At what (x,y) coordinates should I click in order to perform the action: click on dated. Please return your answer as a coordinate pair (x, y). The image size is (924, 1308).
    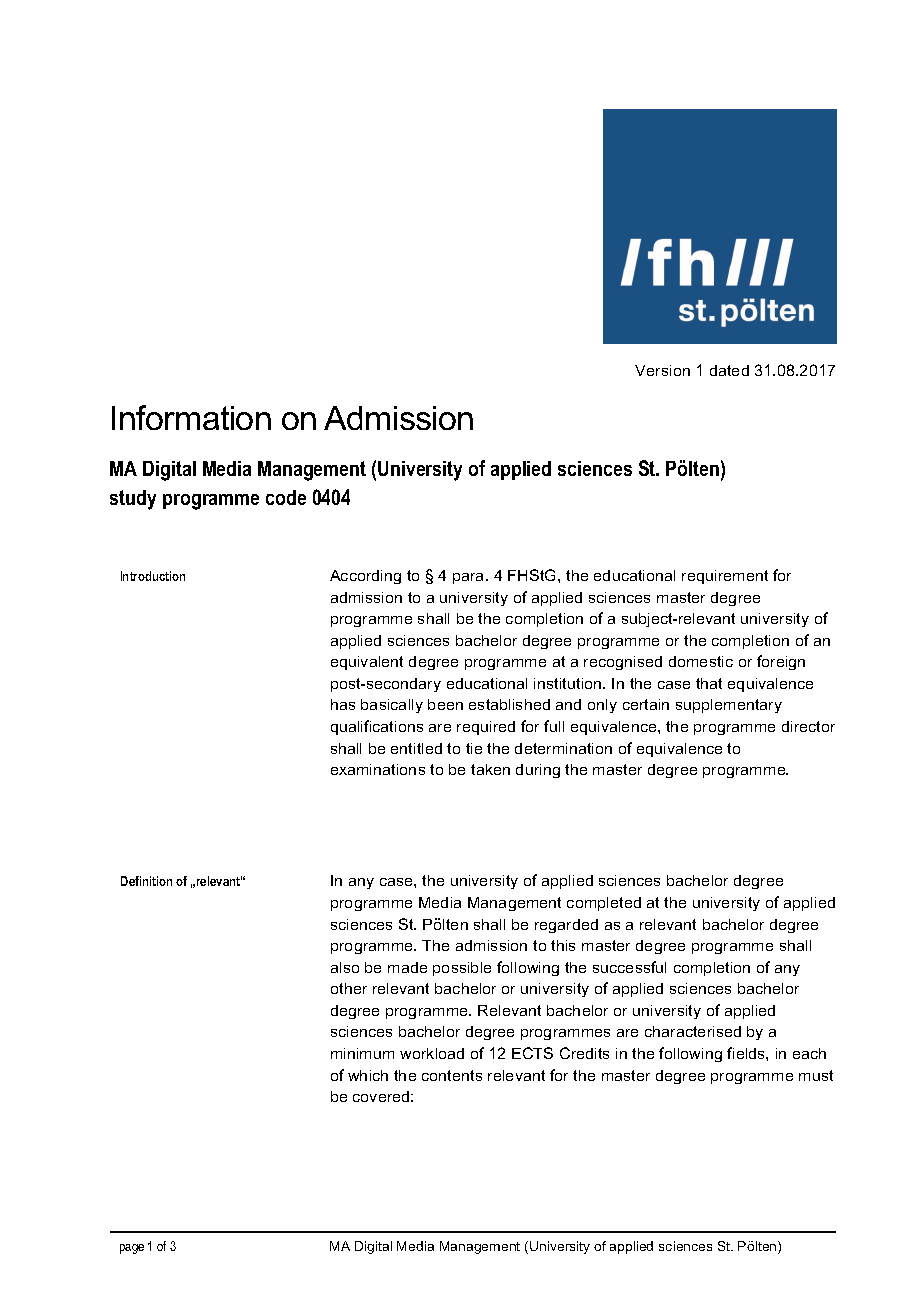
    Looking at the image, I should click on (729, 370).
